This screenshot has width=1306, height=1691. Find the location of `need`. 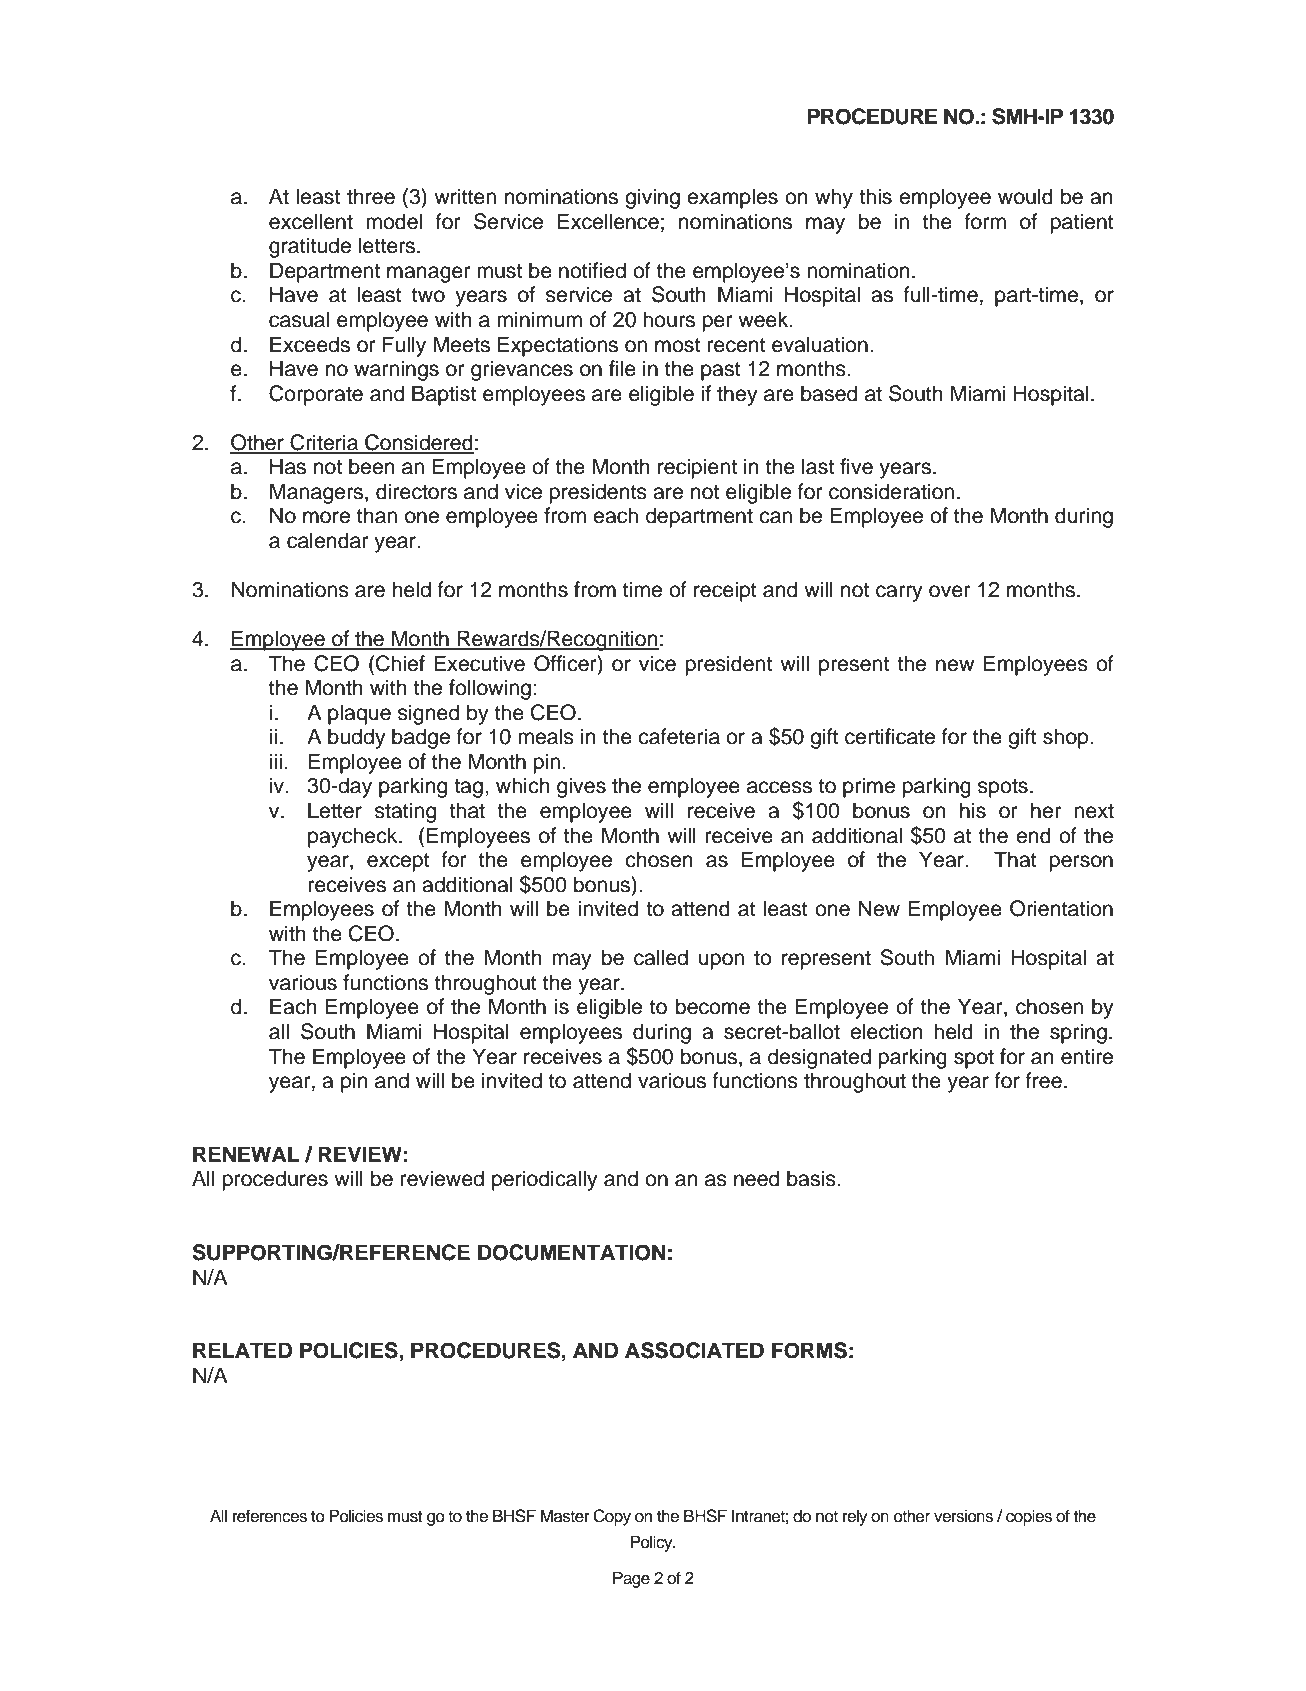

need is located at coordinates (756, 1178).
